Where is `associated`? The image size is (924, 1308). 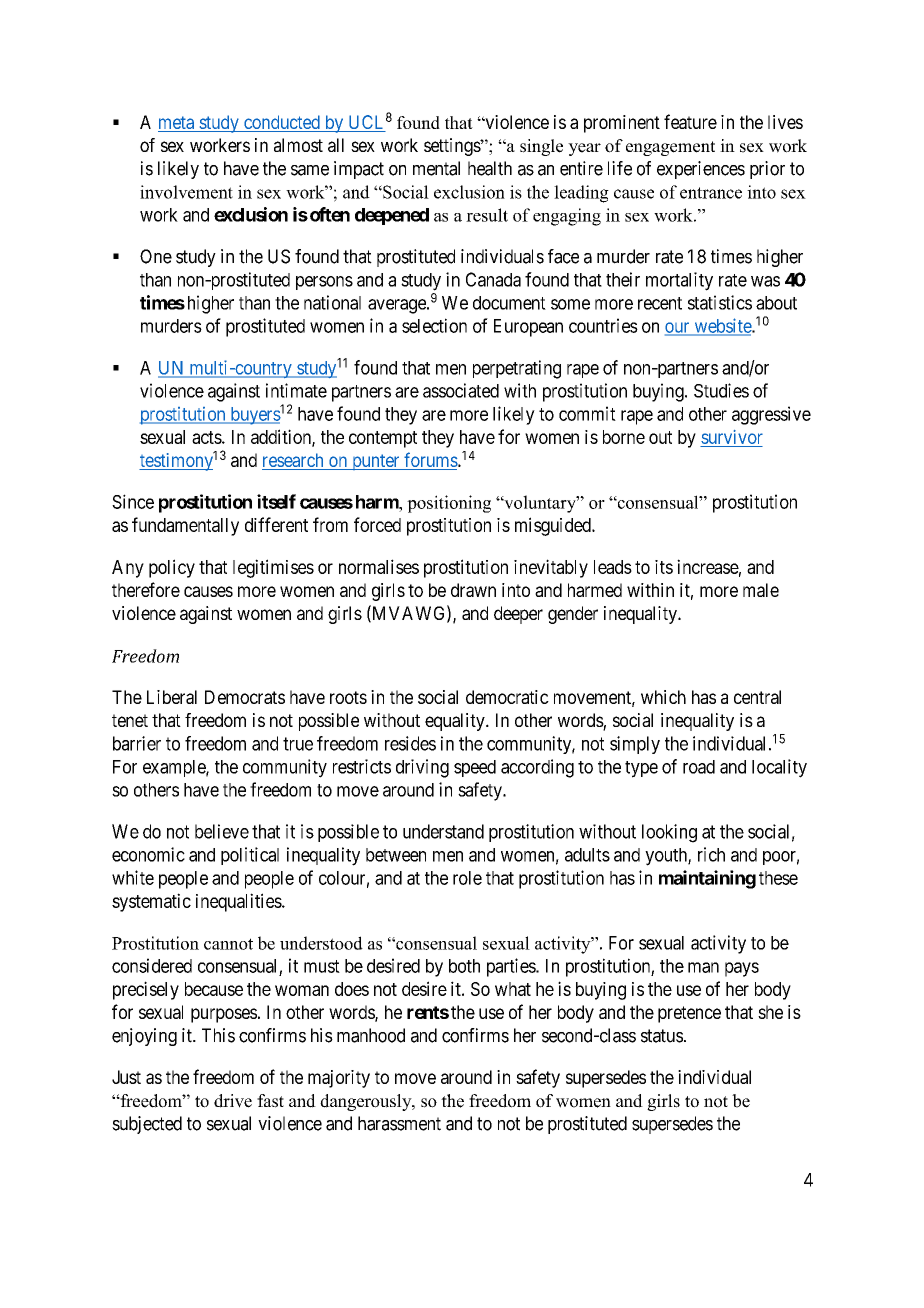
associated is located at coordinates (461, 390).
